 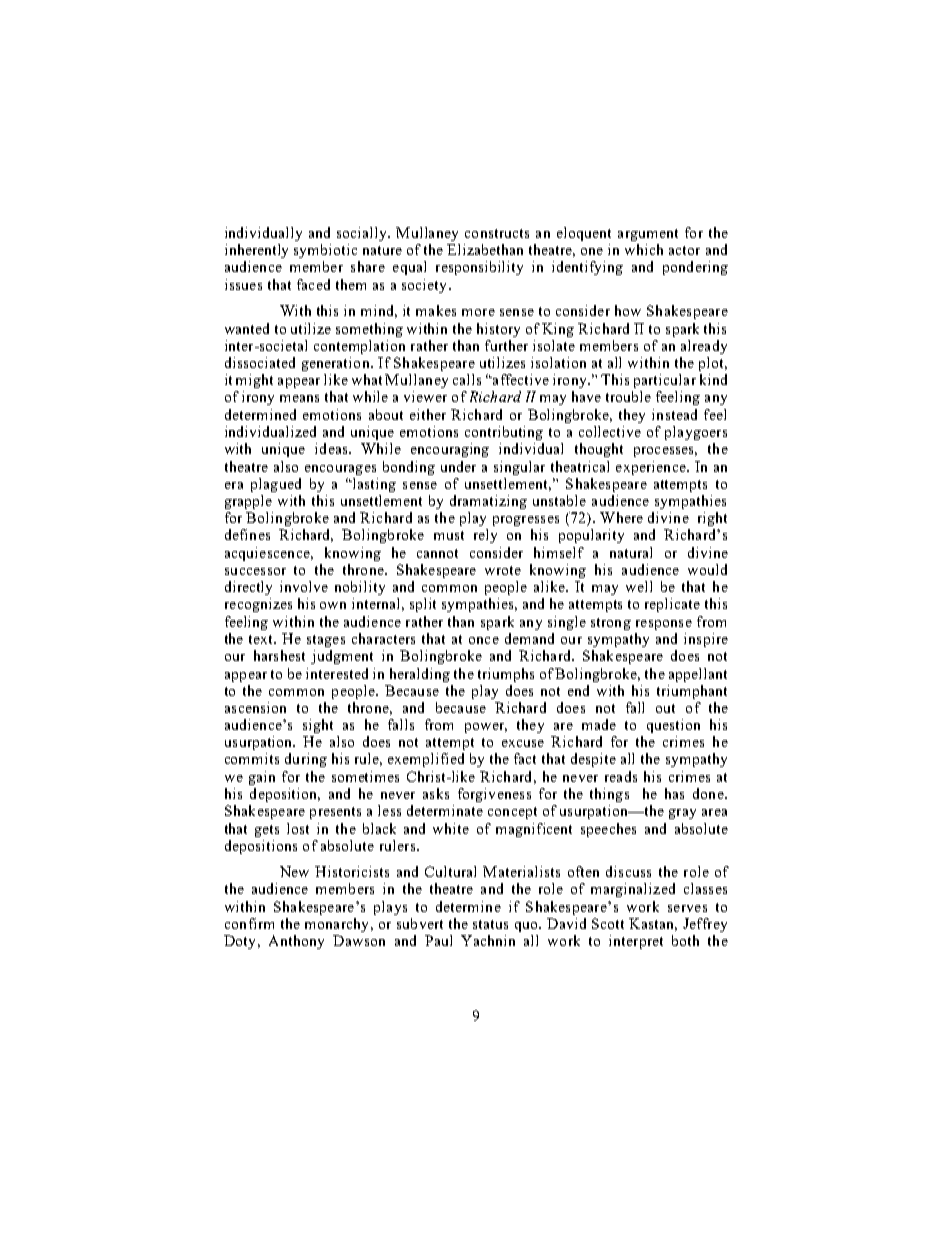 I want to click on Anthony, so click(x=296, y=942).
